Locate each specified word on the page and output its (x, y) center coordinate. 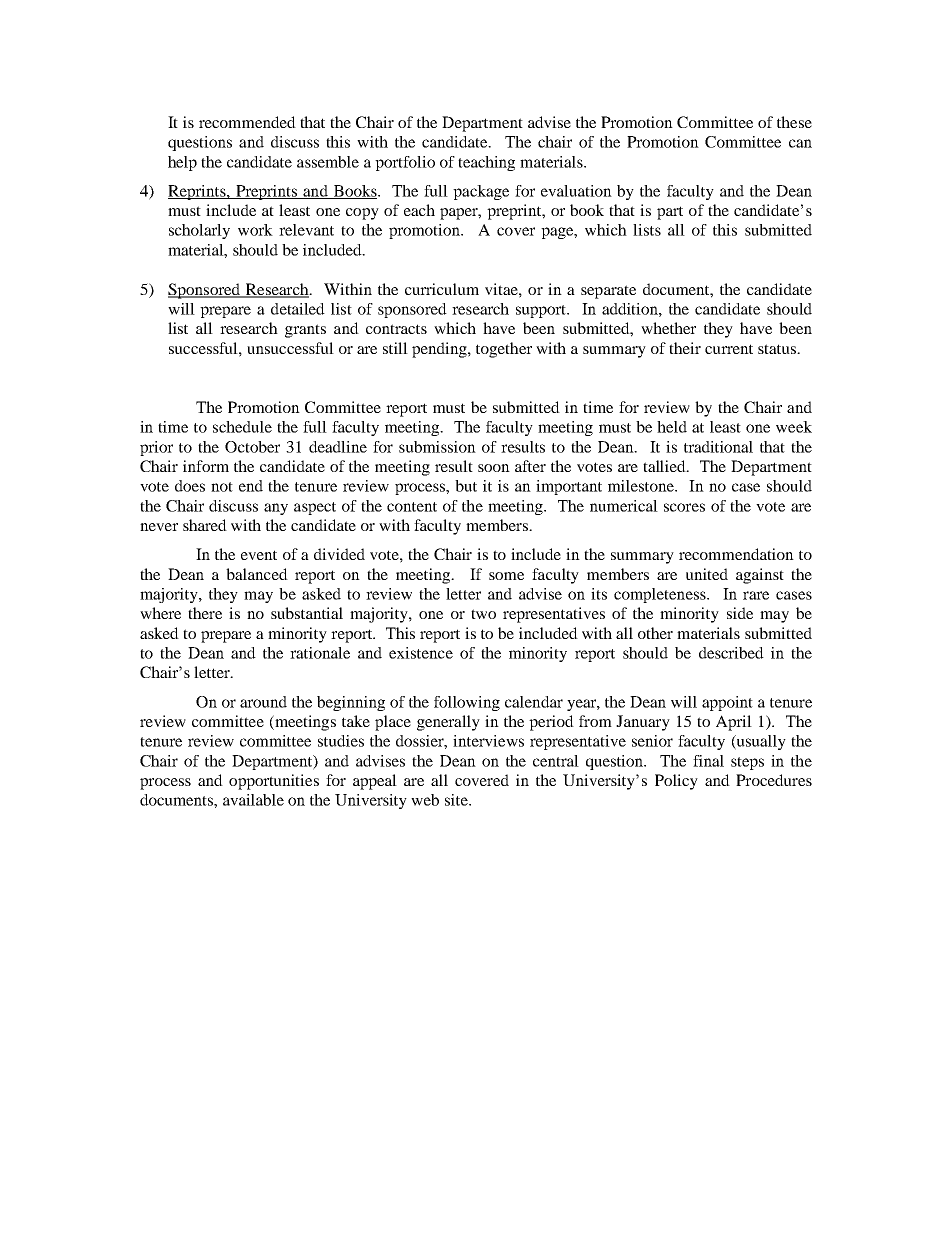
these (794, 122)
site (457, 800)
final (708, 761)
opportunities (274, 782)
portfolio (405, 163)
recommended (247, 122)
